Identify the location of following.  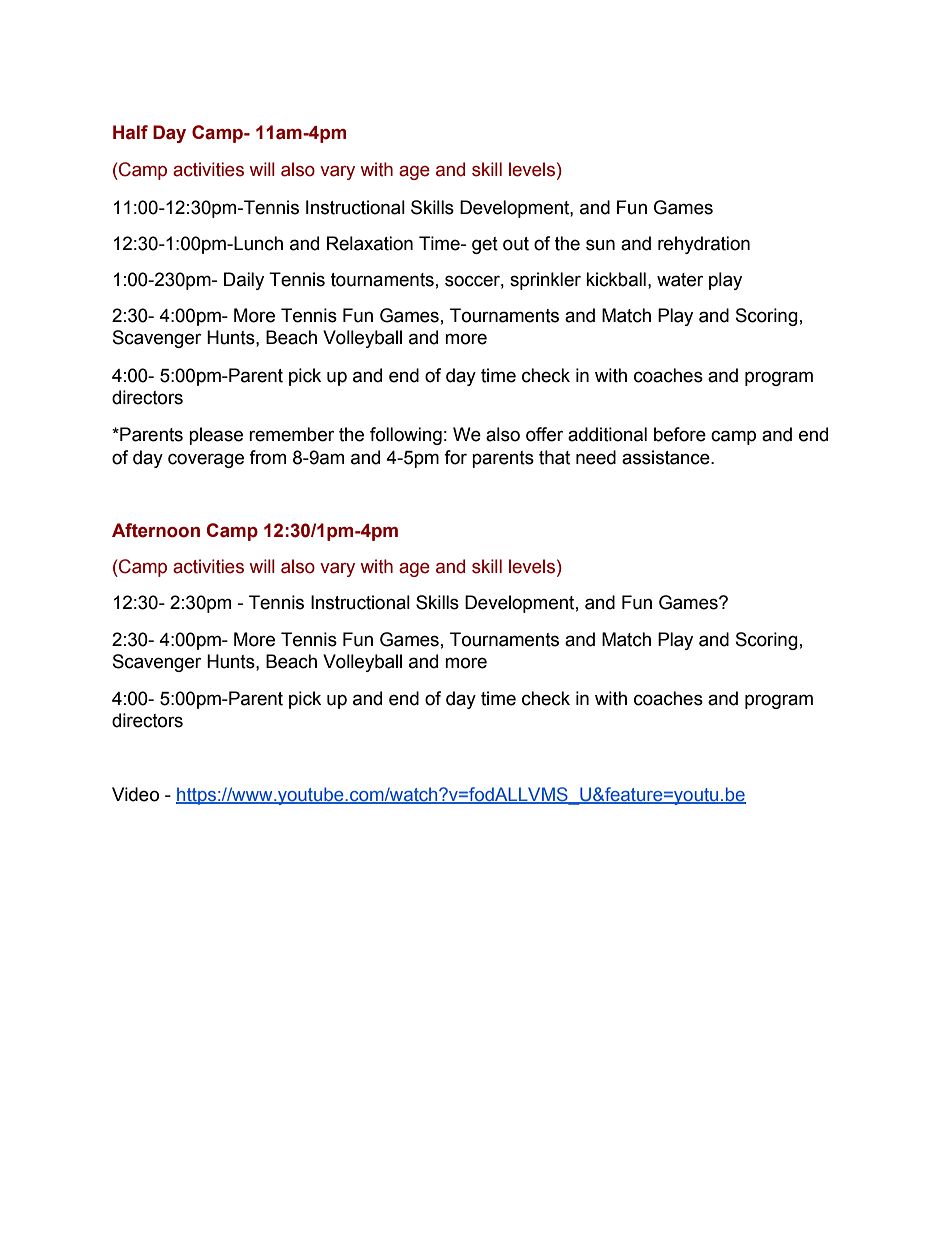
(406, 436).
